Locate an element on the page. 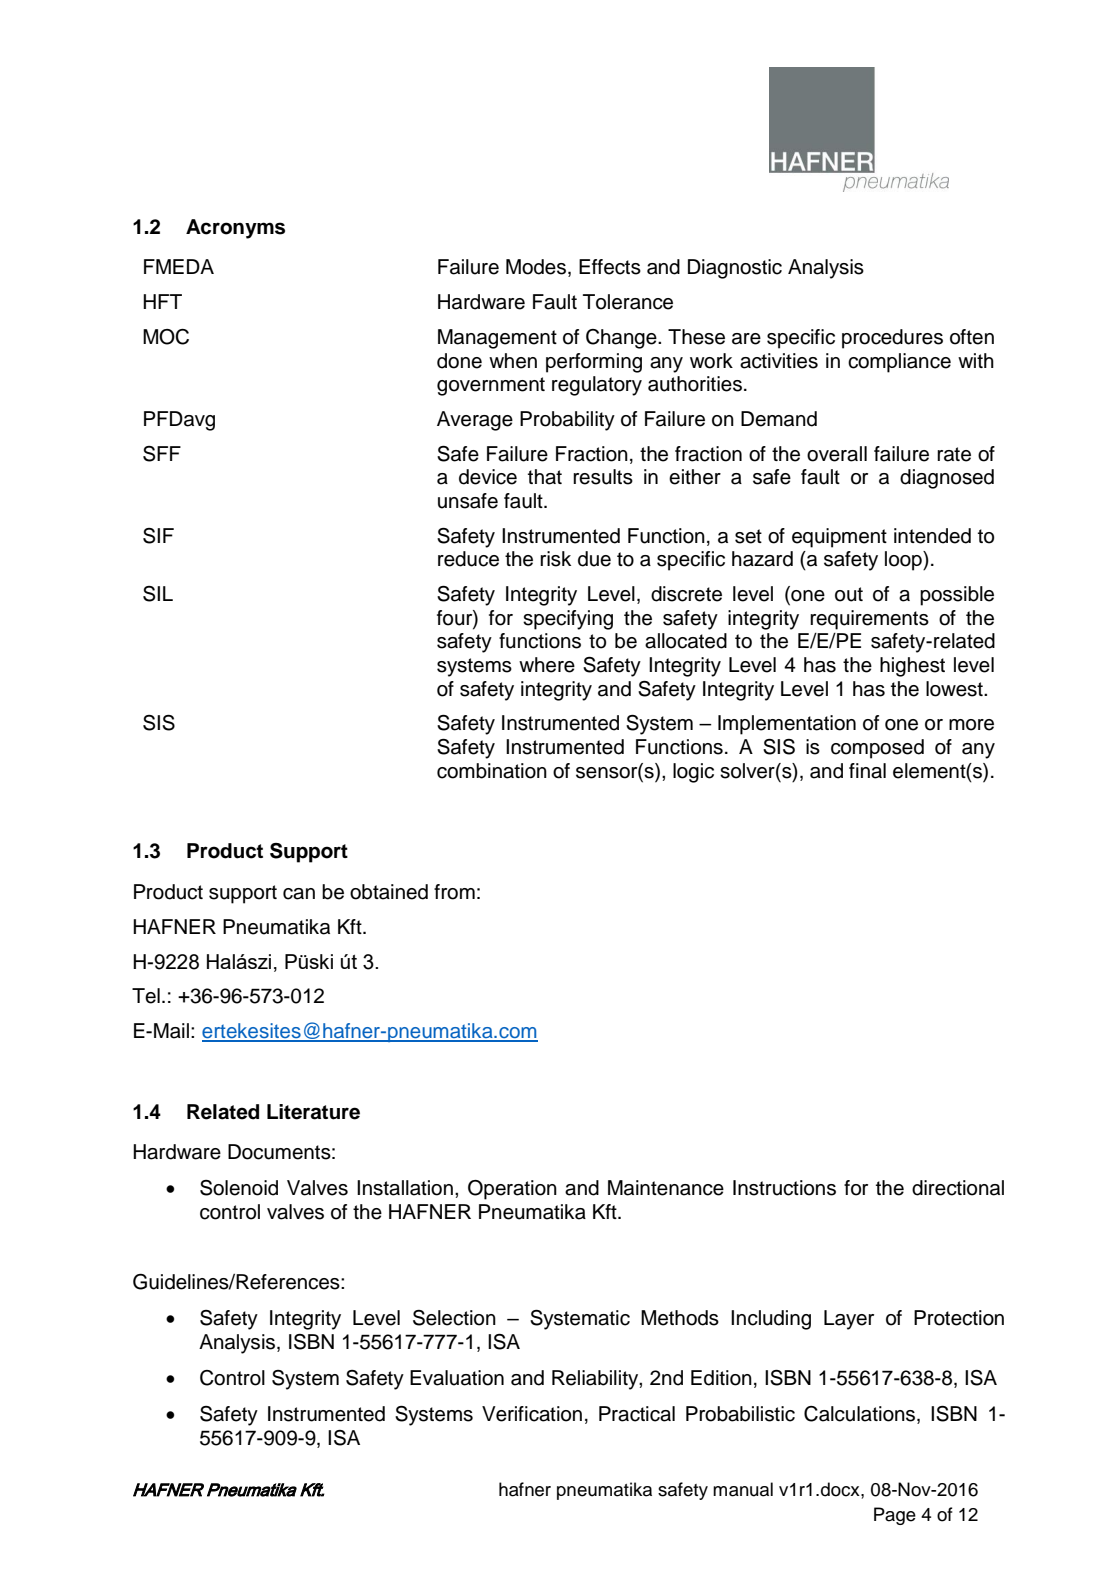 This document has width=1111, height=1572. procedures is located at coordinates (892, 339).
